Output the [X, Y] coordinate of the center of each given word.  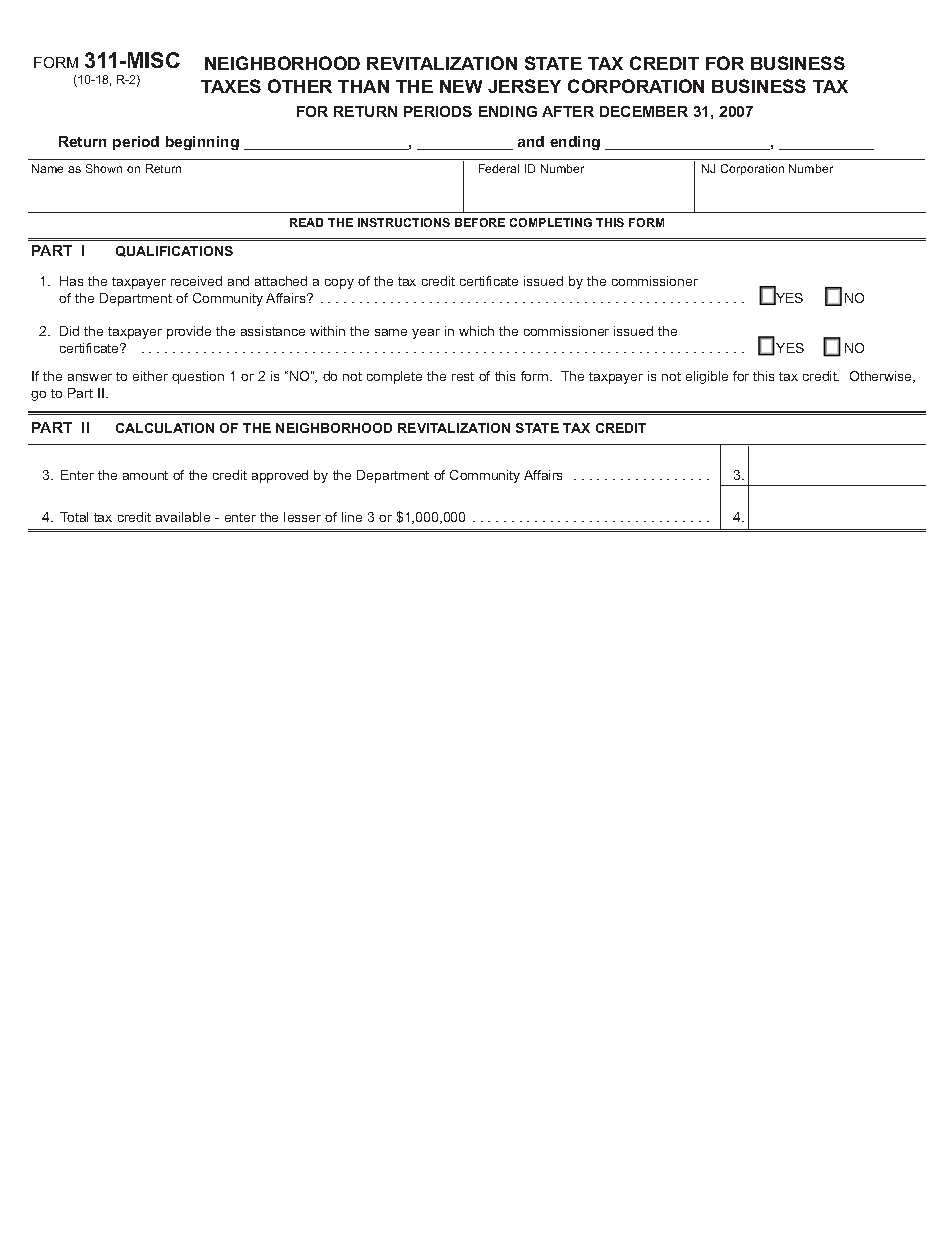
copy [339, 284]
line [352, 517]
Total [74, 517]
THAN [363, 86]
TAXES [231, 86]
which [476, 331]
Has [71, 281]
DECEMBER [644, 111]
